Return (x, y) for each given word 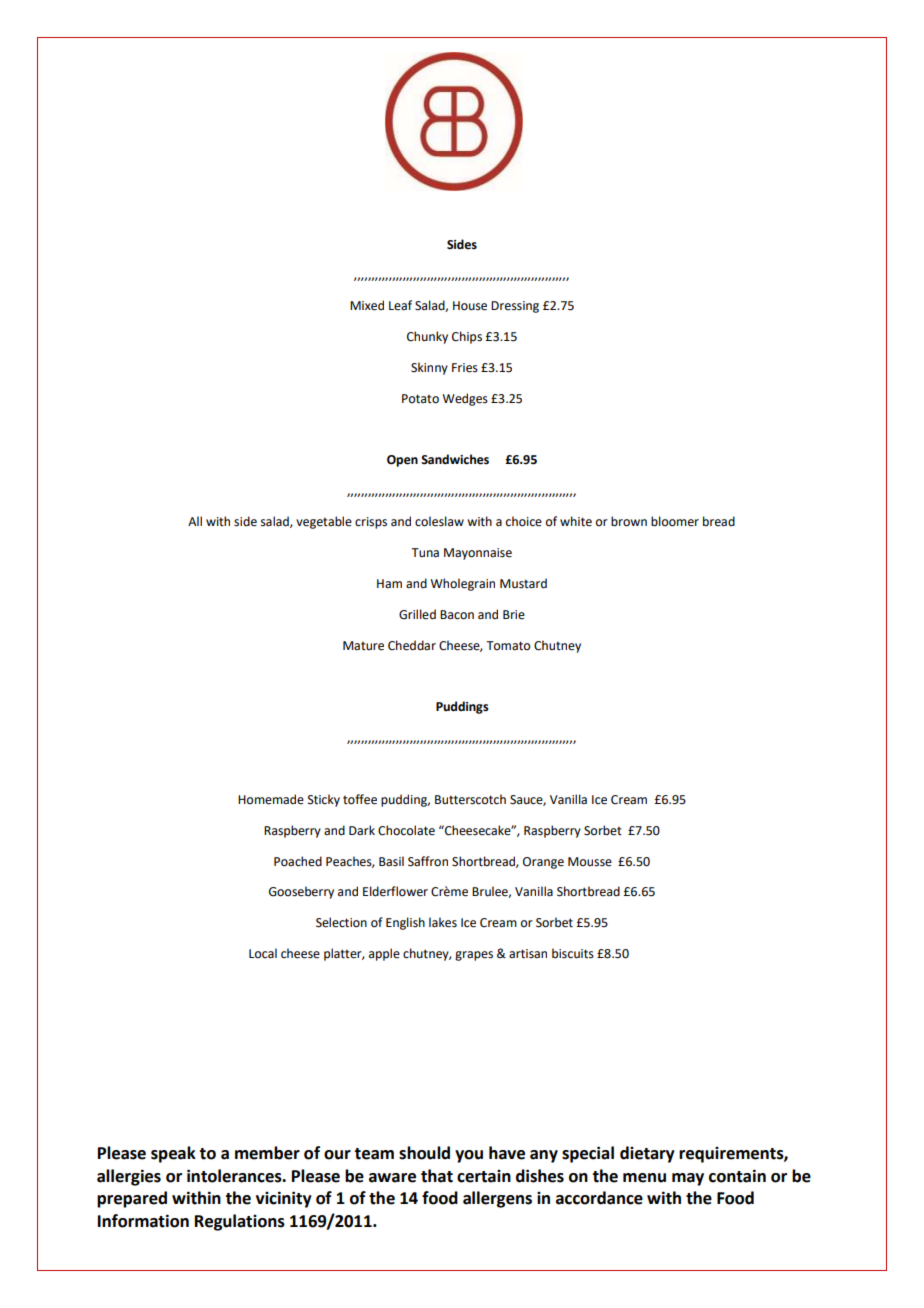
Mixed (367, 305)
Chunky (427, 337)
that (437, 1176)
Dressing (515, 307)
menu (644, 1178)
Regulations (240, 1222)
